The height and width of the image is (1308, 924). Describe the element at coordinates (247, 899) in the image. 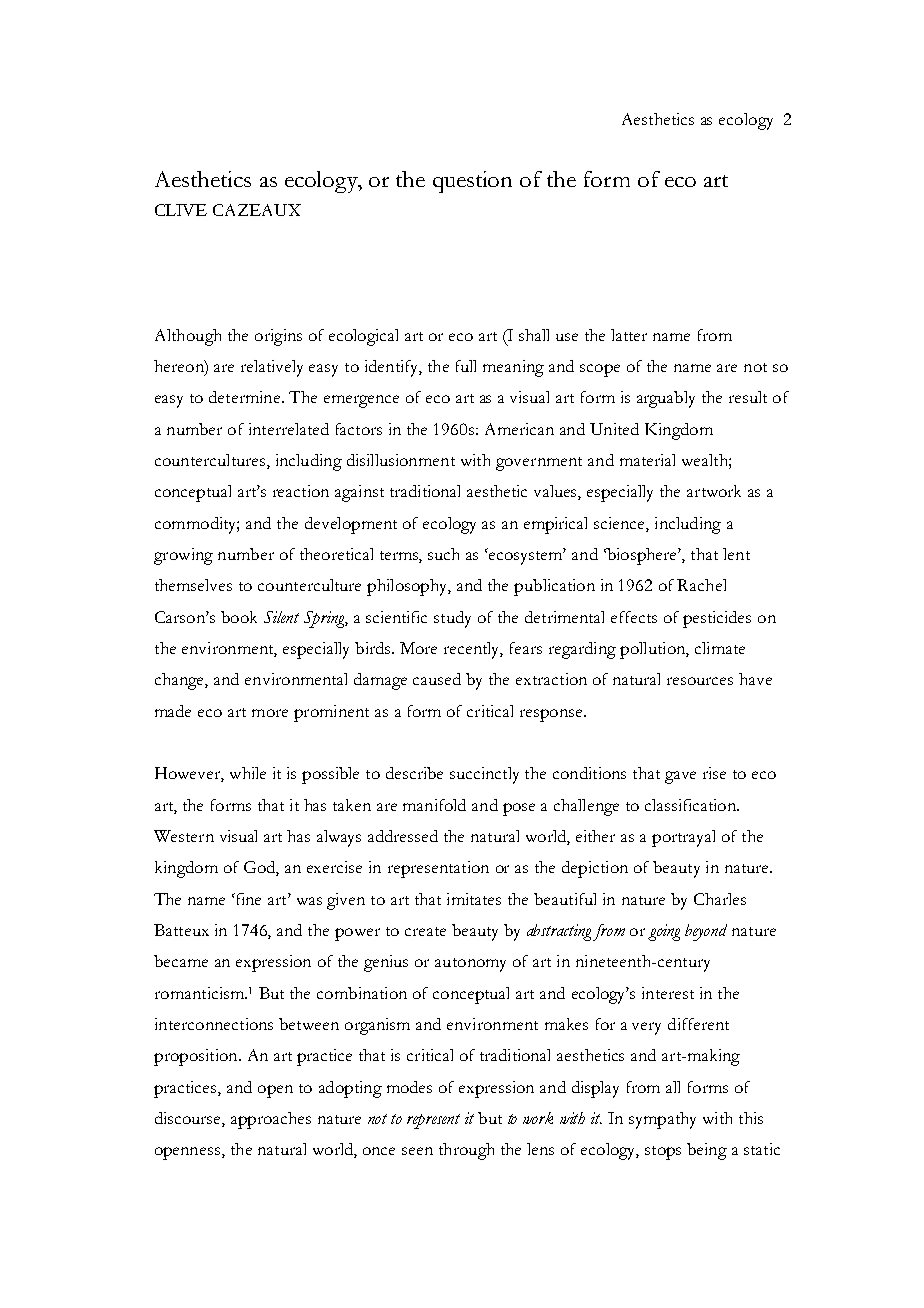

I see `fine` at that location.
